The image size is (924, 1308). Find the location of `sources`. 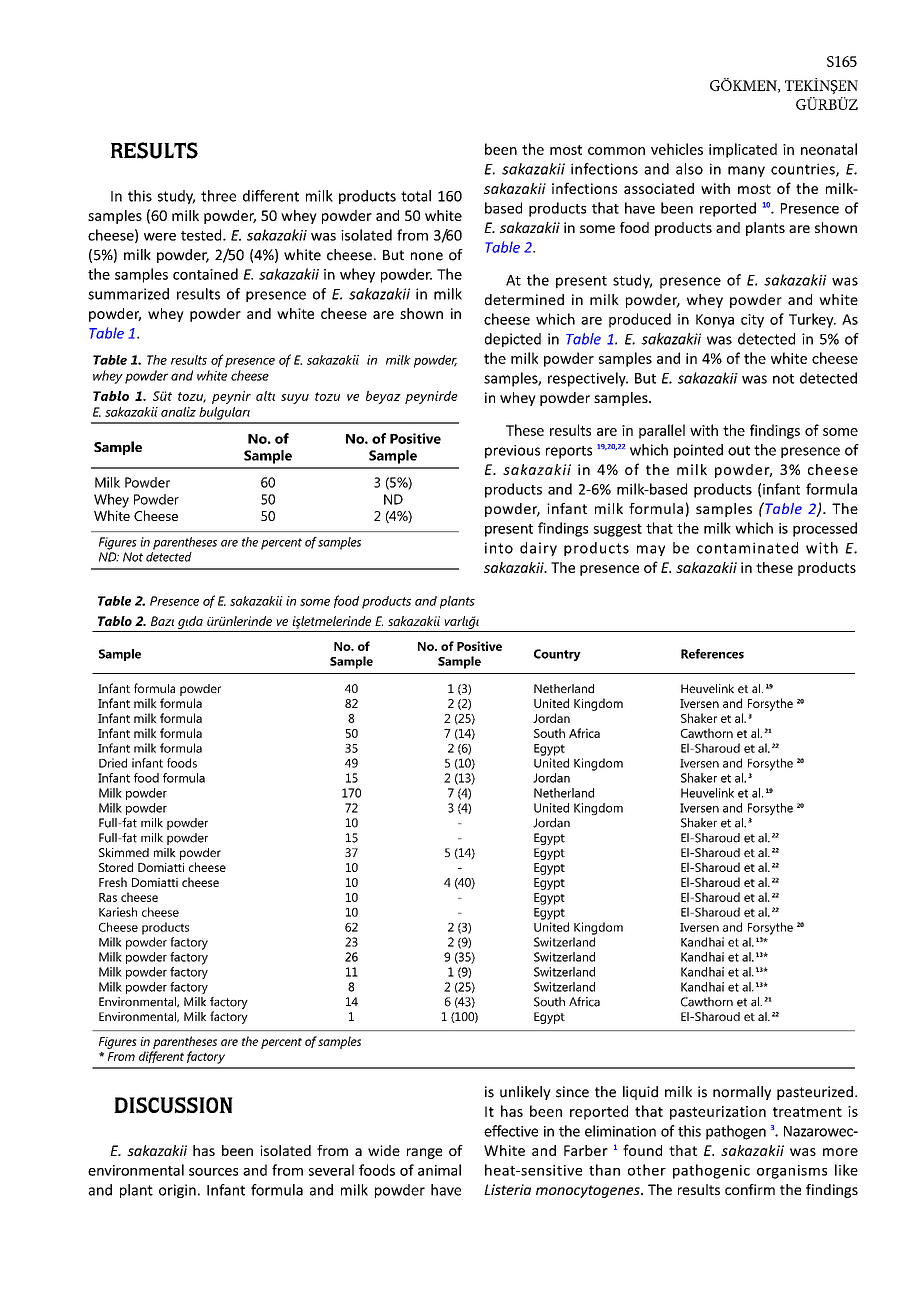

sources is located at coordinates (213, 1172).
